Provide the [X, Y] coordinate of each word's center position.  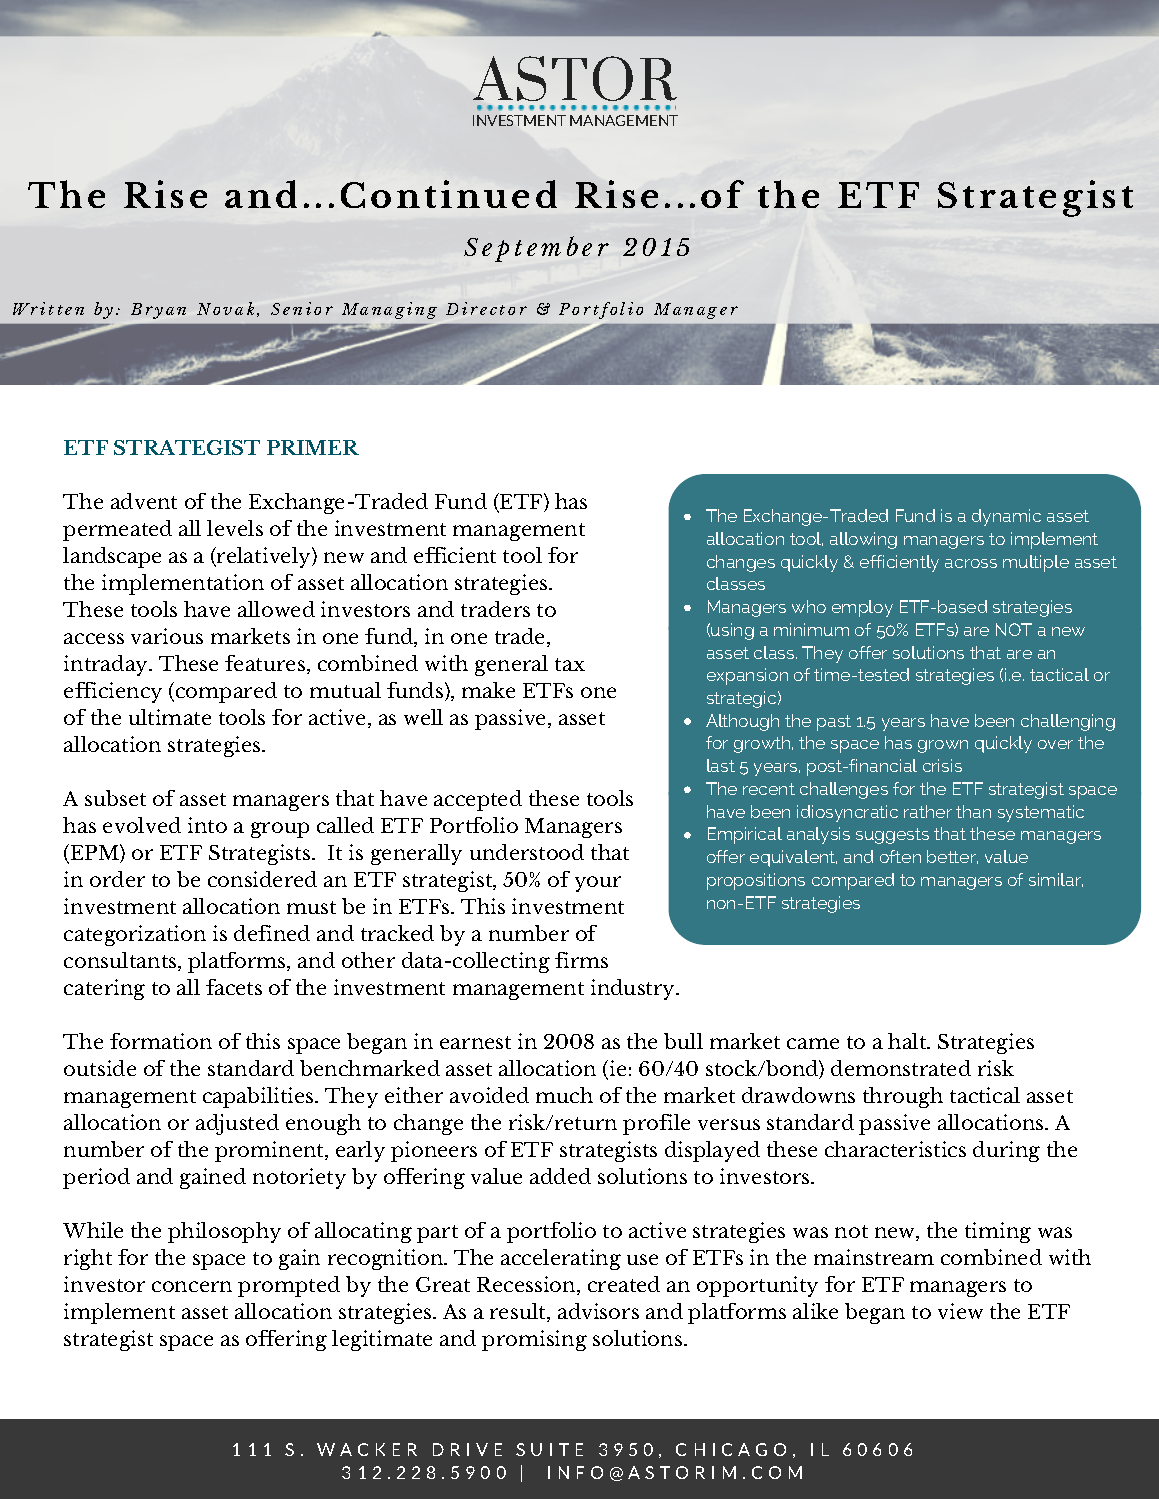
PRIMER [313, 447]
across [971, 563]
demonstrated [901, 1068]
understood [527, 852]
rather [928, 811]
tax [570, 664]
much [564, 1095]
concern [192, 1286]
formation [161, 1041]
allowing [863, 540]
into [207, 825]
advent [144, 501]
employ [862, 608]
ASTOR [575, 78]
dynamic [1006, 517]
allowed [276, 609]
